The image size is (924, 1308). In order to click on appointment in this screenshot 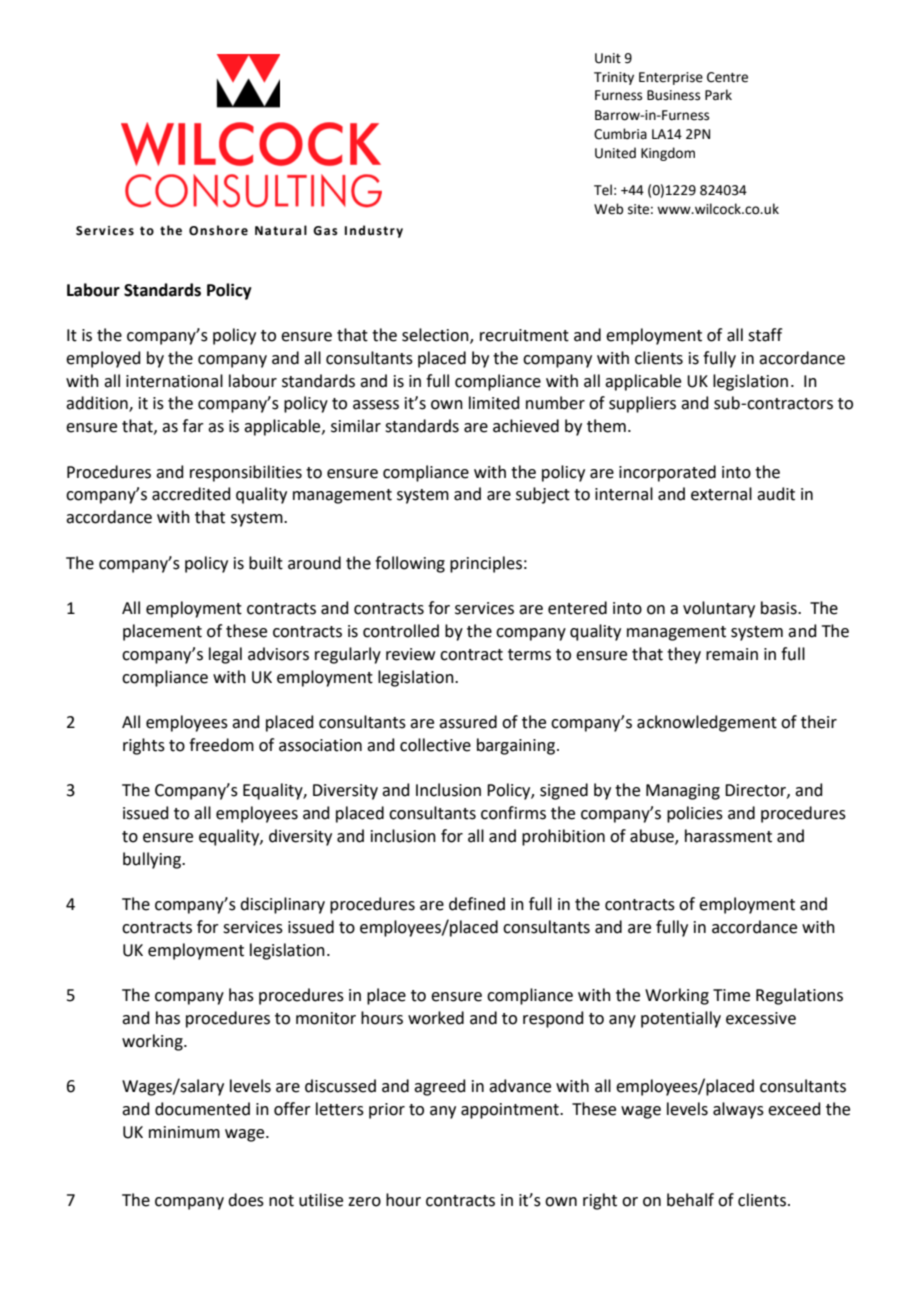, I will do `click(511, 1111)`.
